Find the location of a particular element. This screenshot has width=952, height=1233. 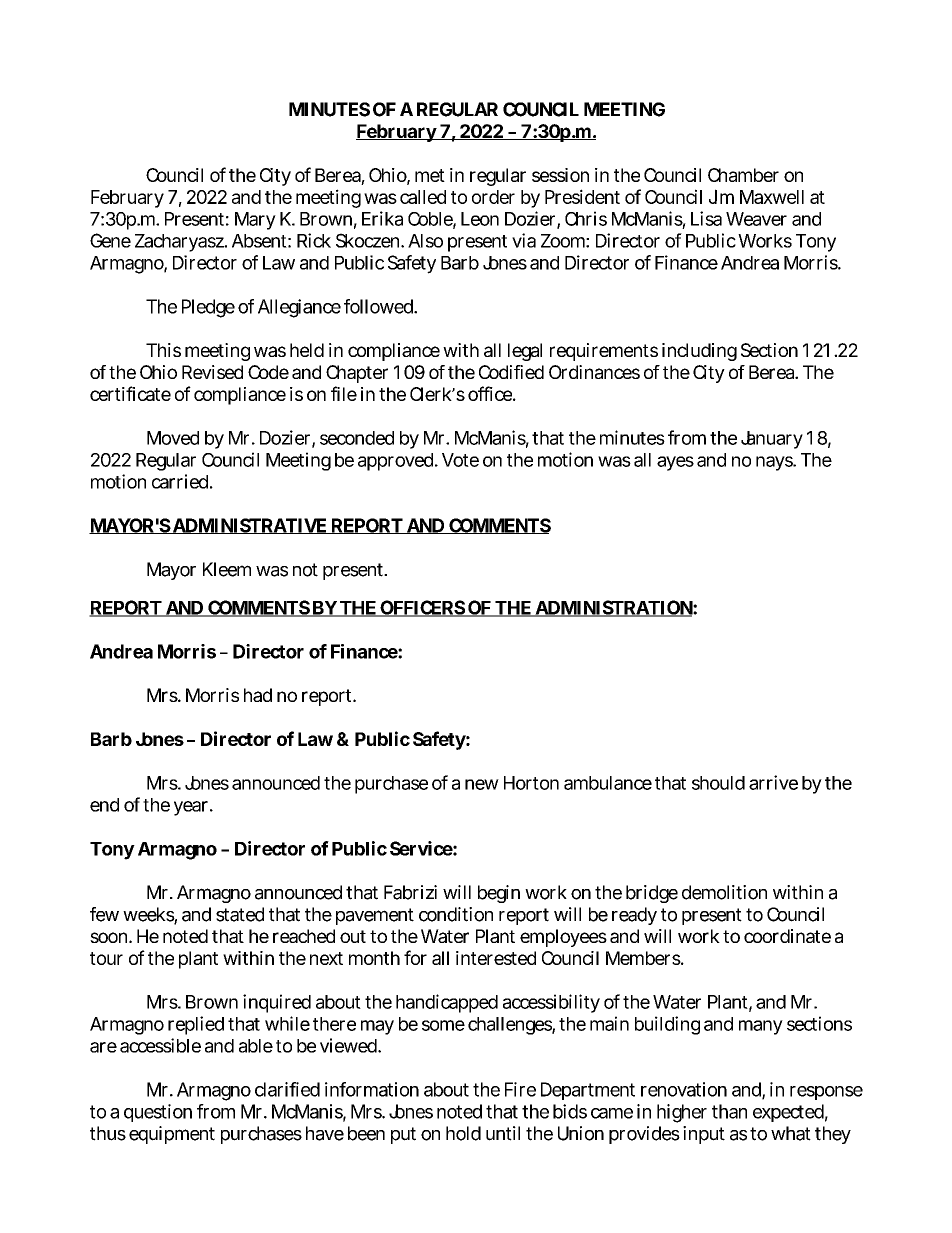

new is located at coordinates (482, 784).
